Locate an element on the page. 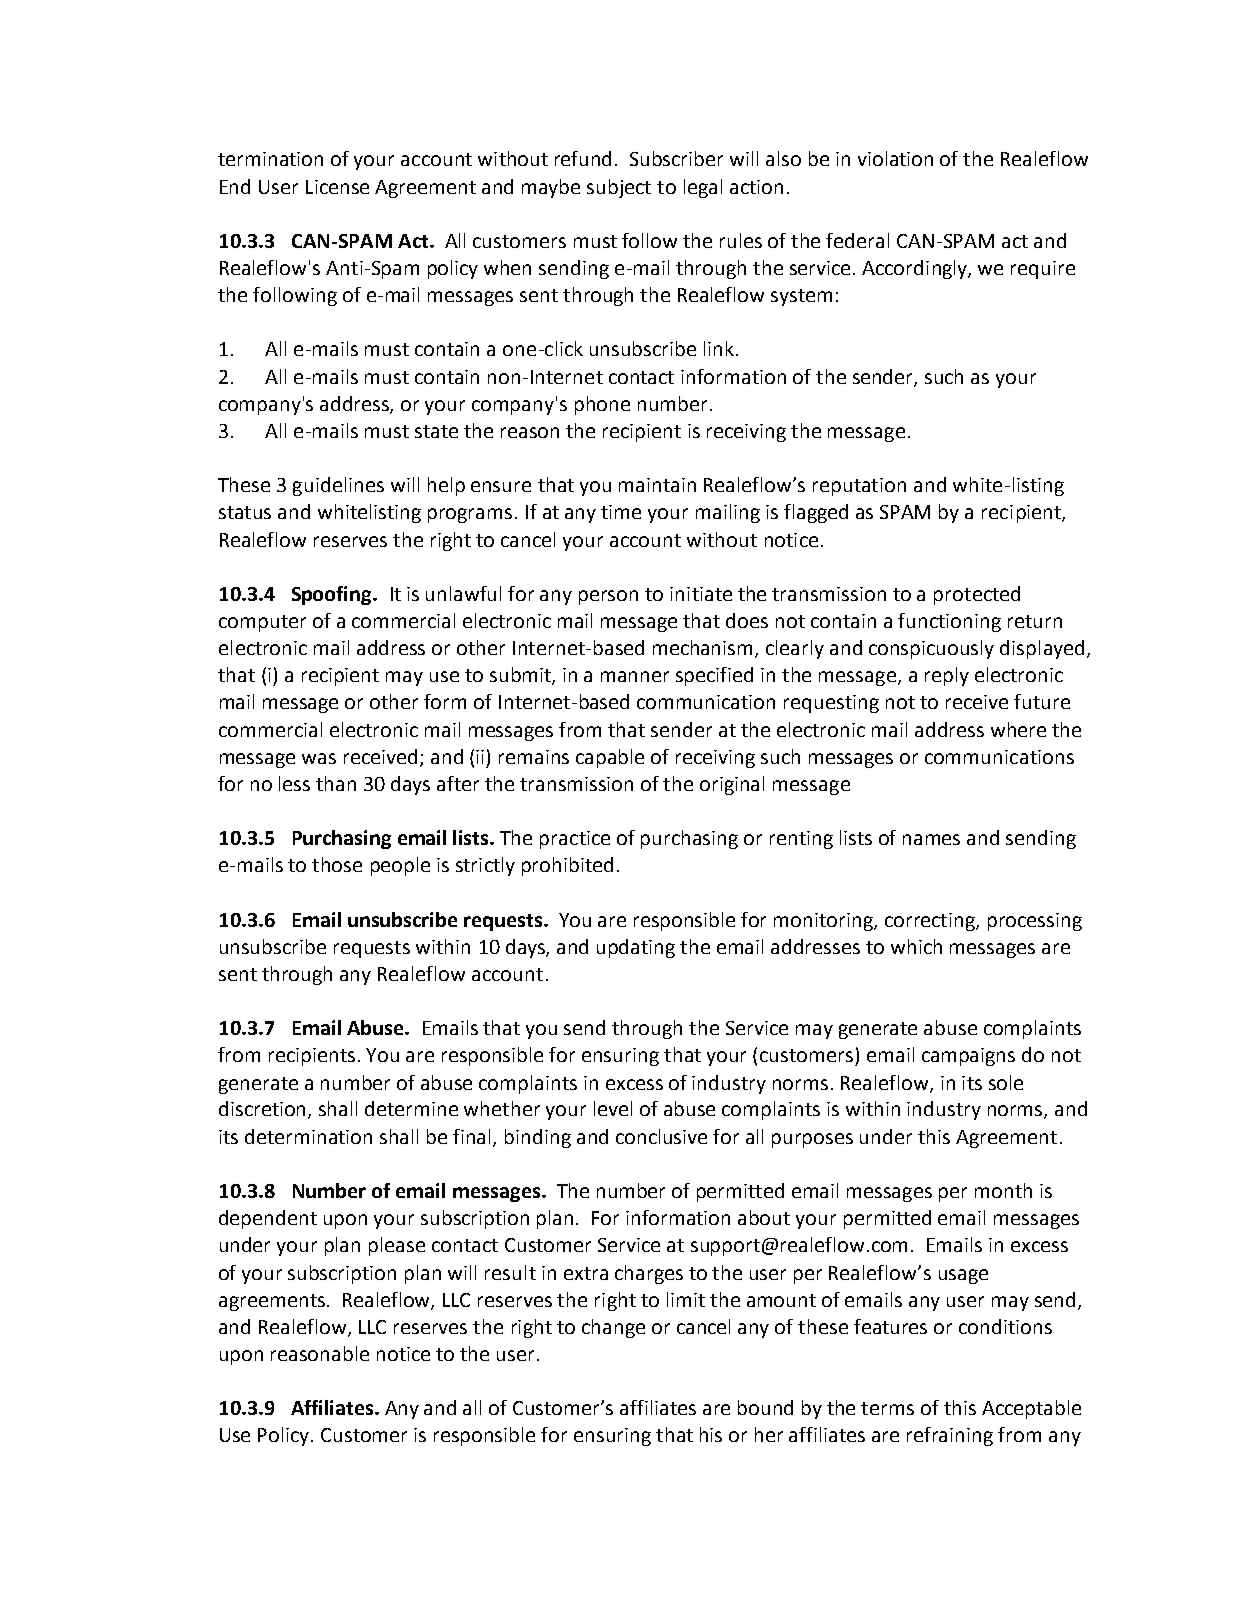 The image size is (1237, 1601). violation is located at coordinates (895, 158).
